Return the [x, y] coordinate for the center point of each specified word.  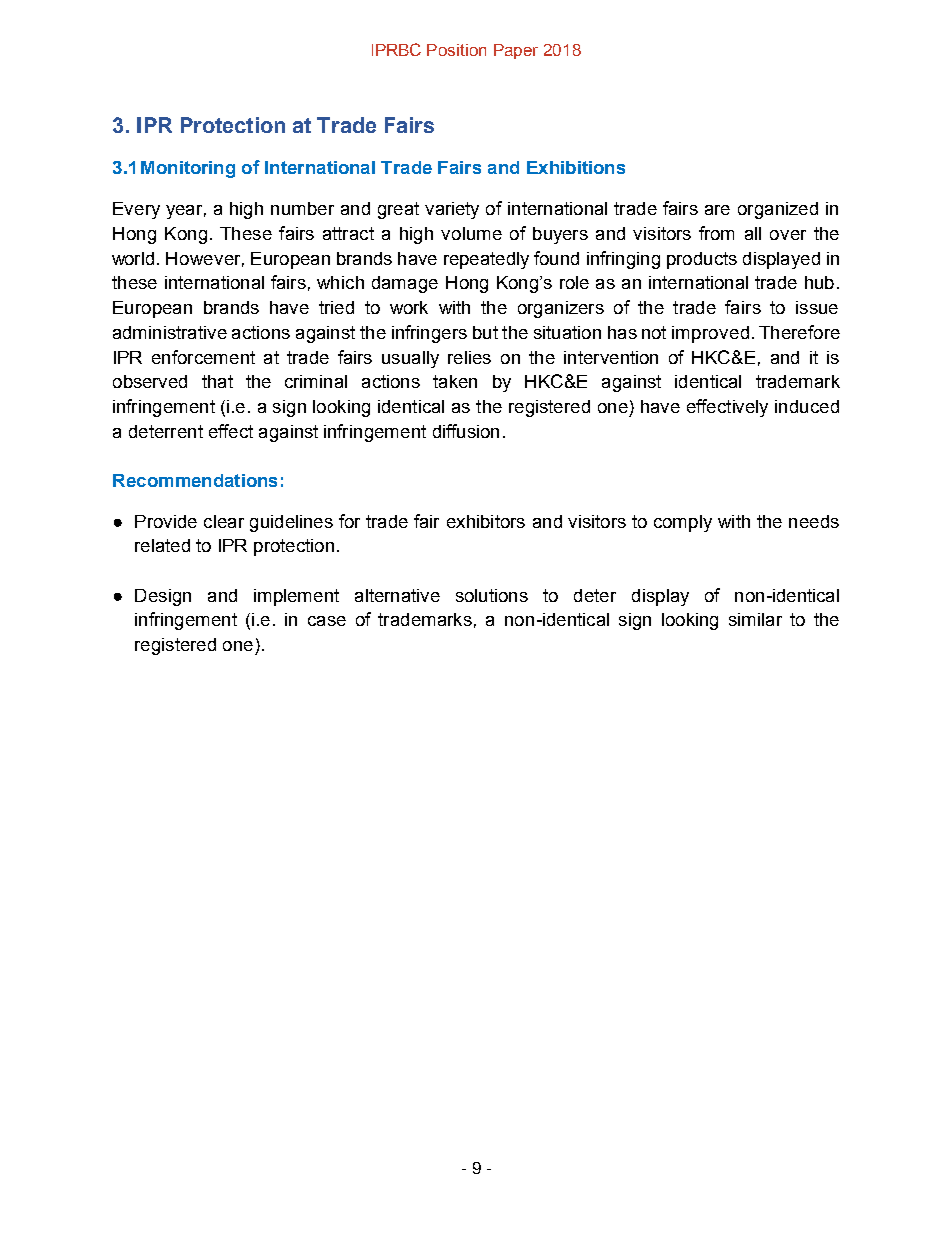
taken [455, 381]
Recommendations [195, 480]
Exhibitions [576, 167]
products [702, 260]
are [717, 210]
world [133, 258]
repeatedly [486, 260]
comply [683, 523]
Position [456, 50]
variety [452, 210]
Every [136, 210]
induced [807, 406]
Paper [516, 51]
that [217, 381]
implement [296, 597]
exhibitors [486, 521]
